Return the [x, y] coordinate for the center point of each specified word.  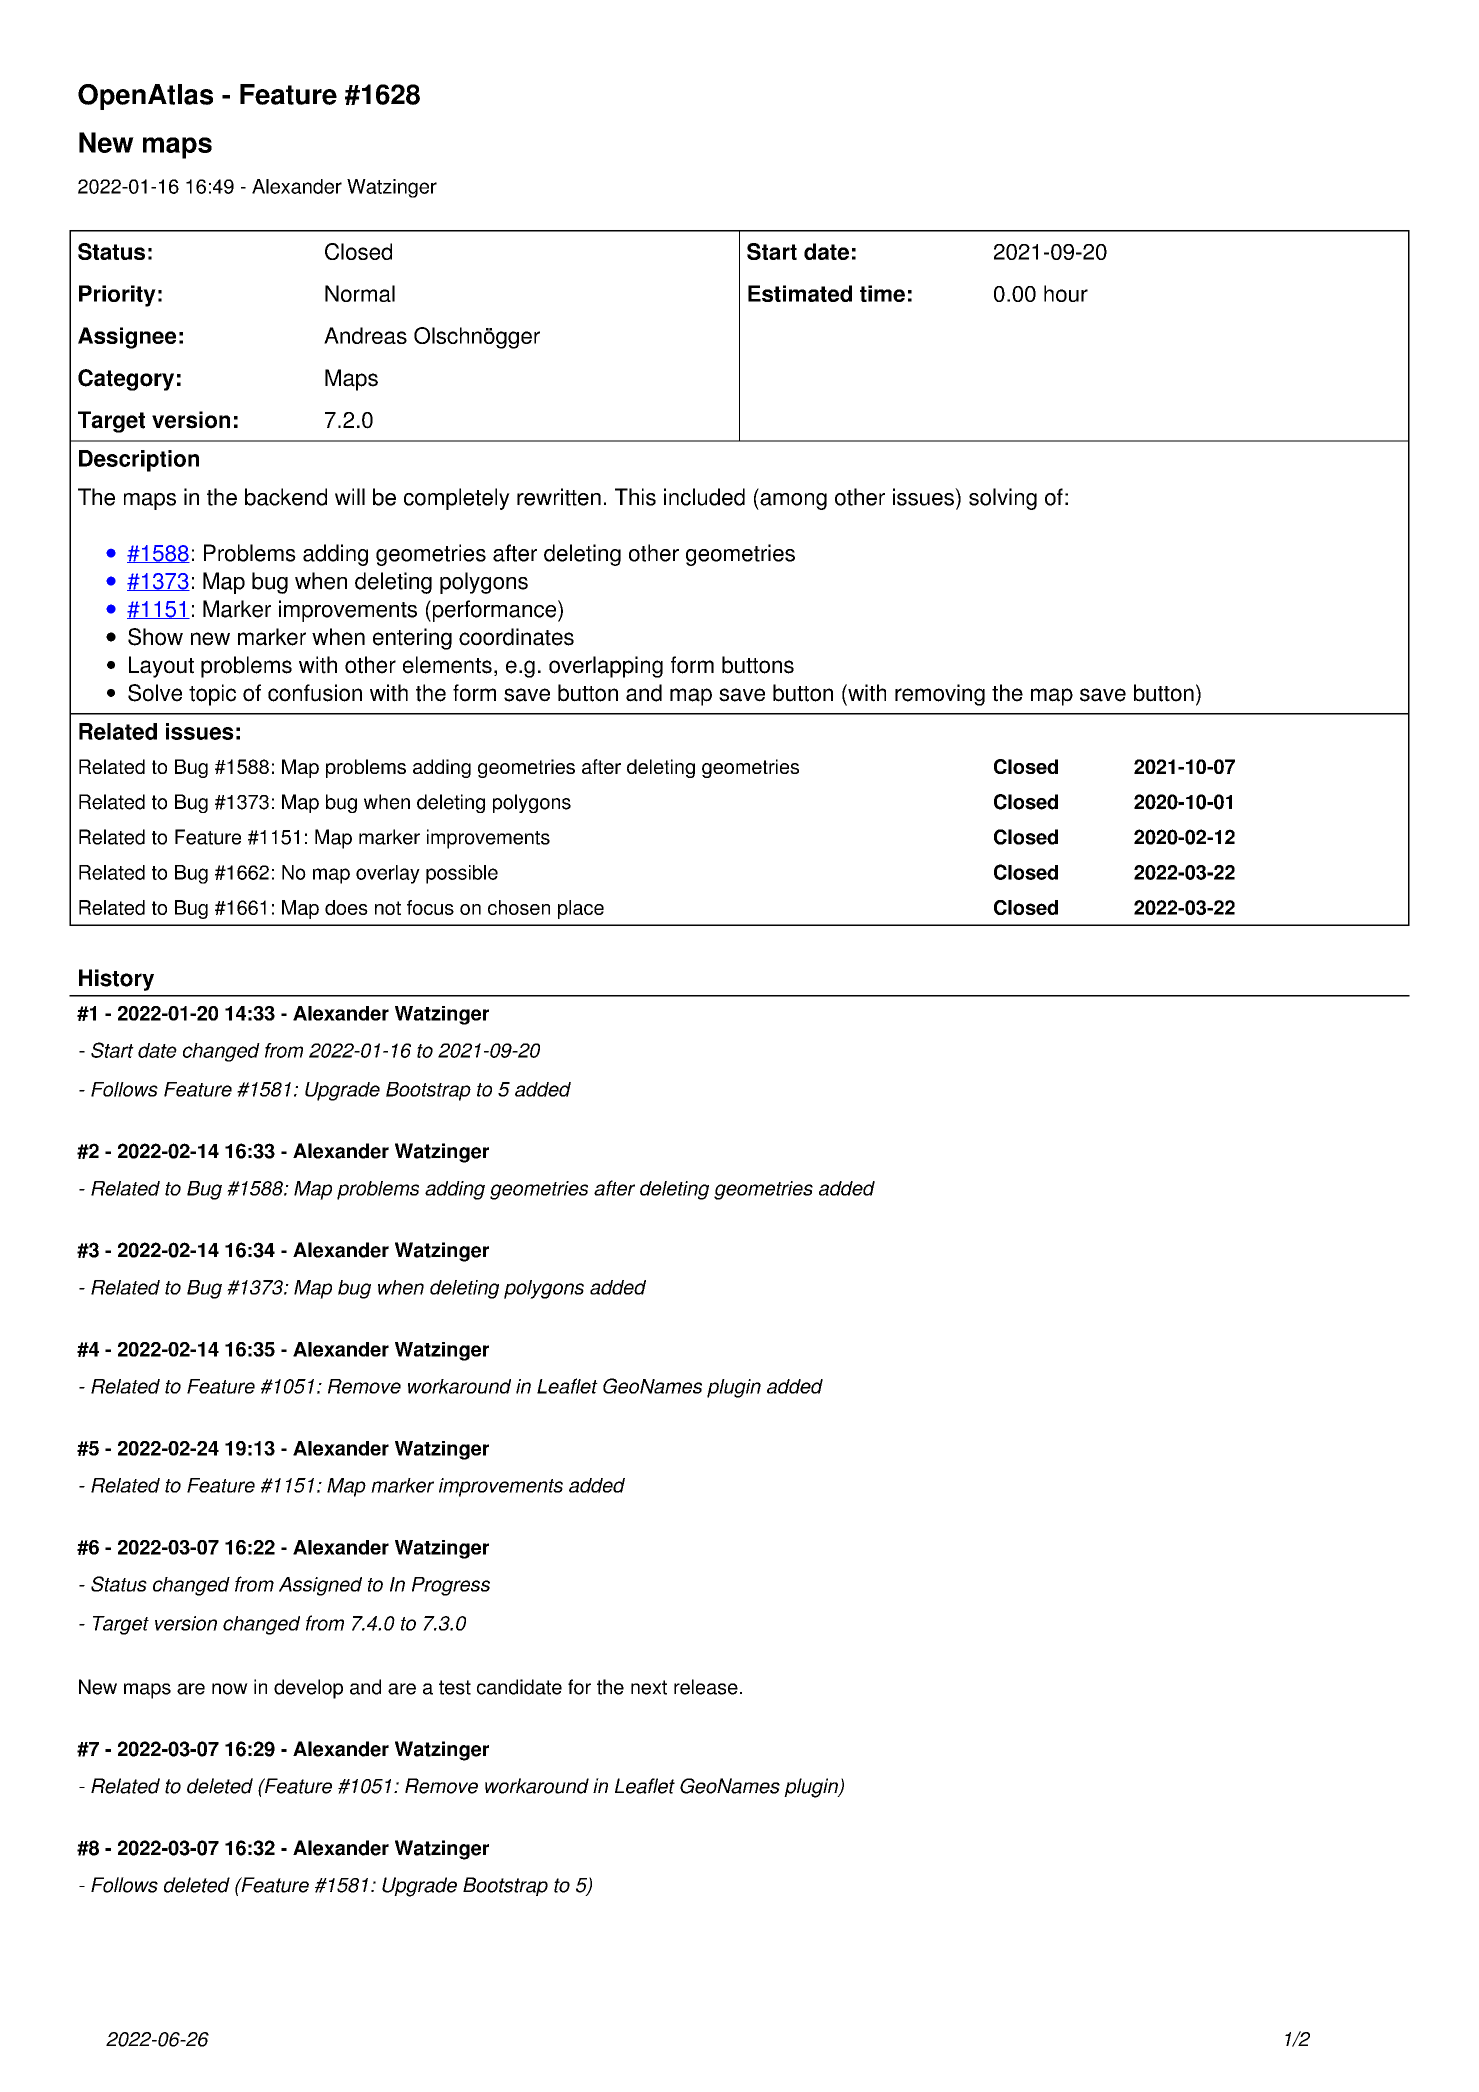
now [230, 1689]
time [882, 293]
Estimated [800, 293]
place [581, 909]
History [116, 980]
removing [940, 695]
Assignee [127, 338]
